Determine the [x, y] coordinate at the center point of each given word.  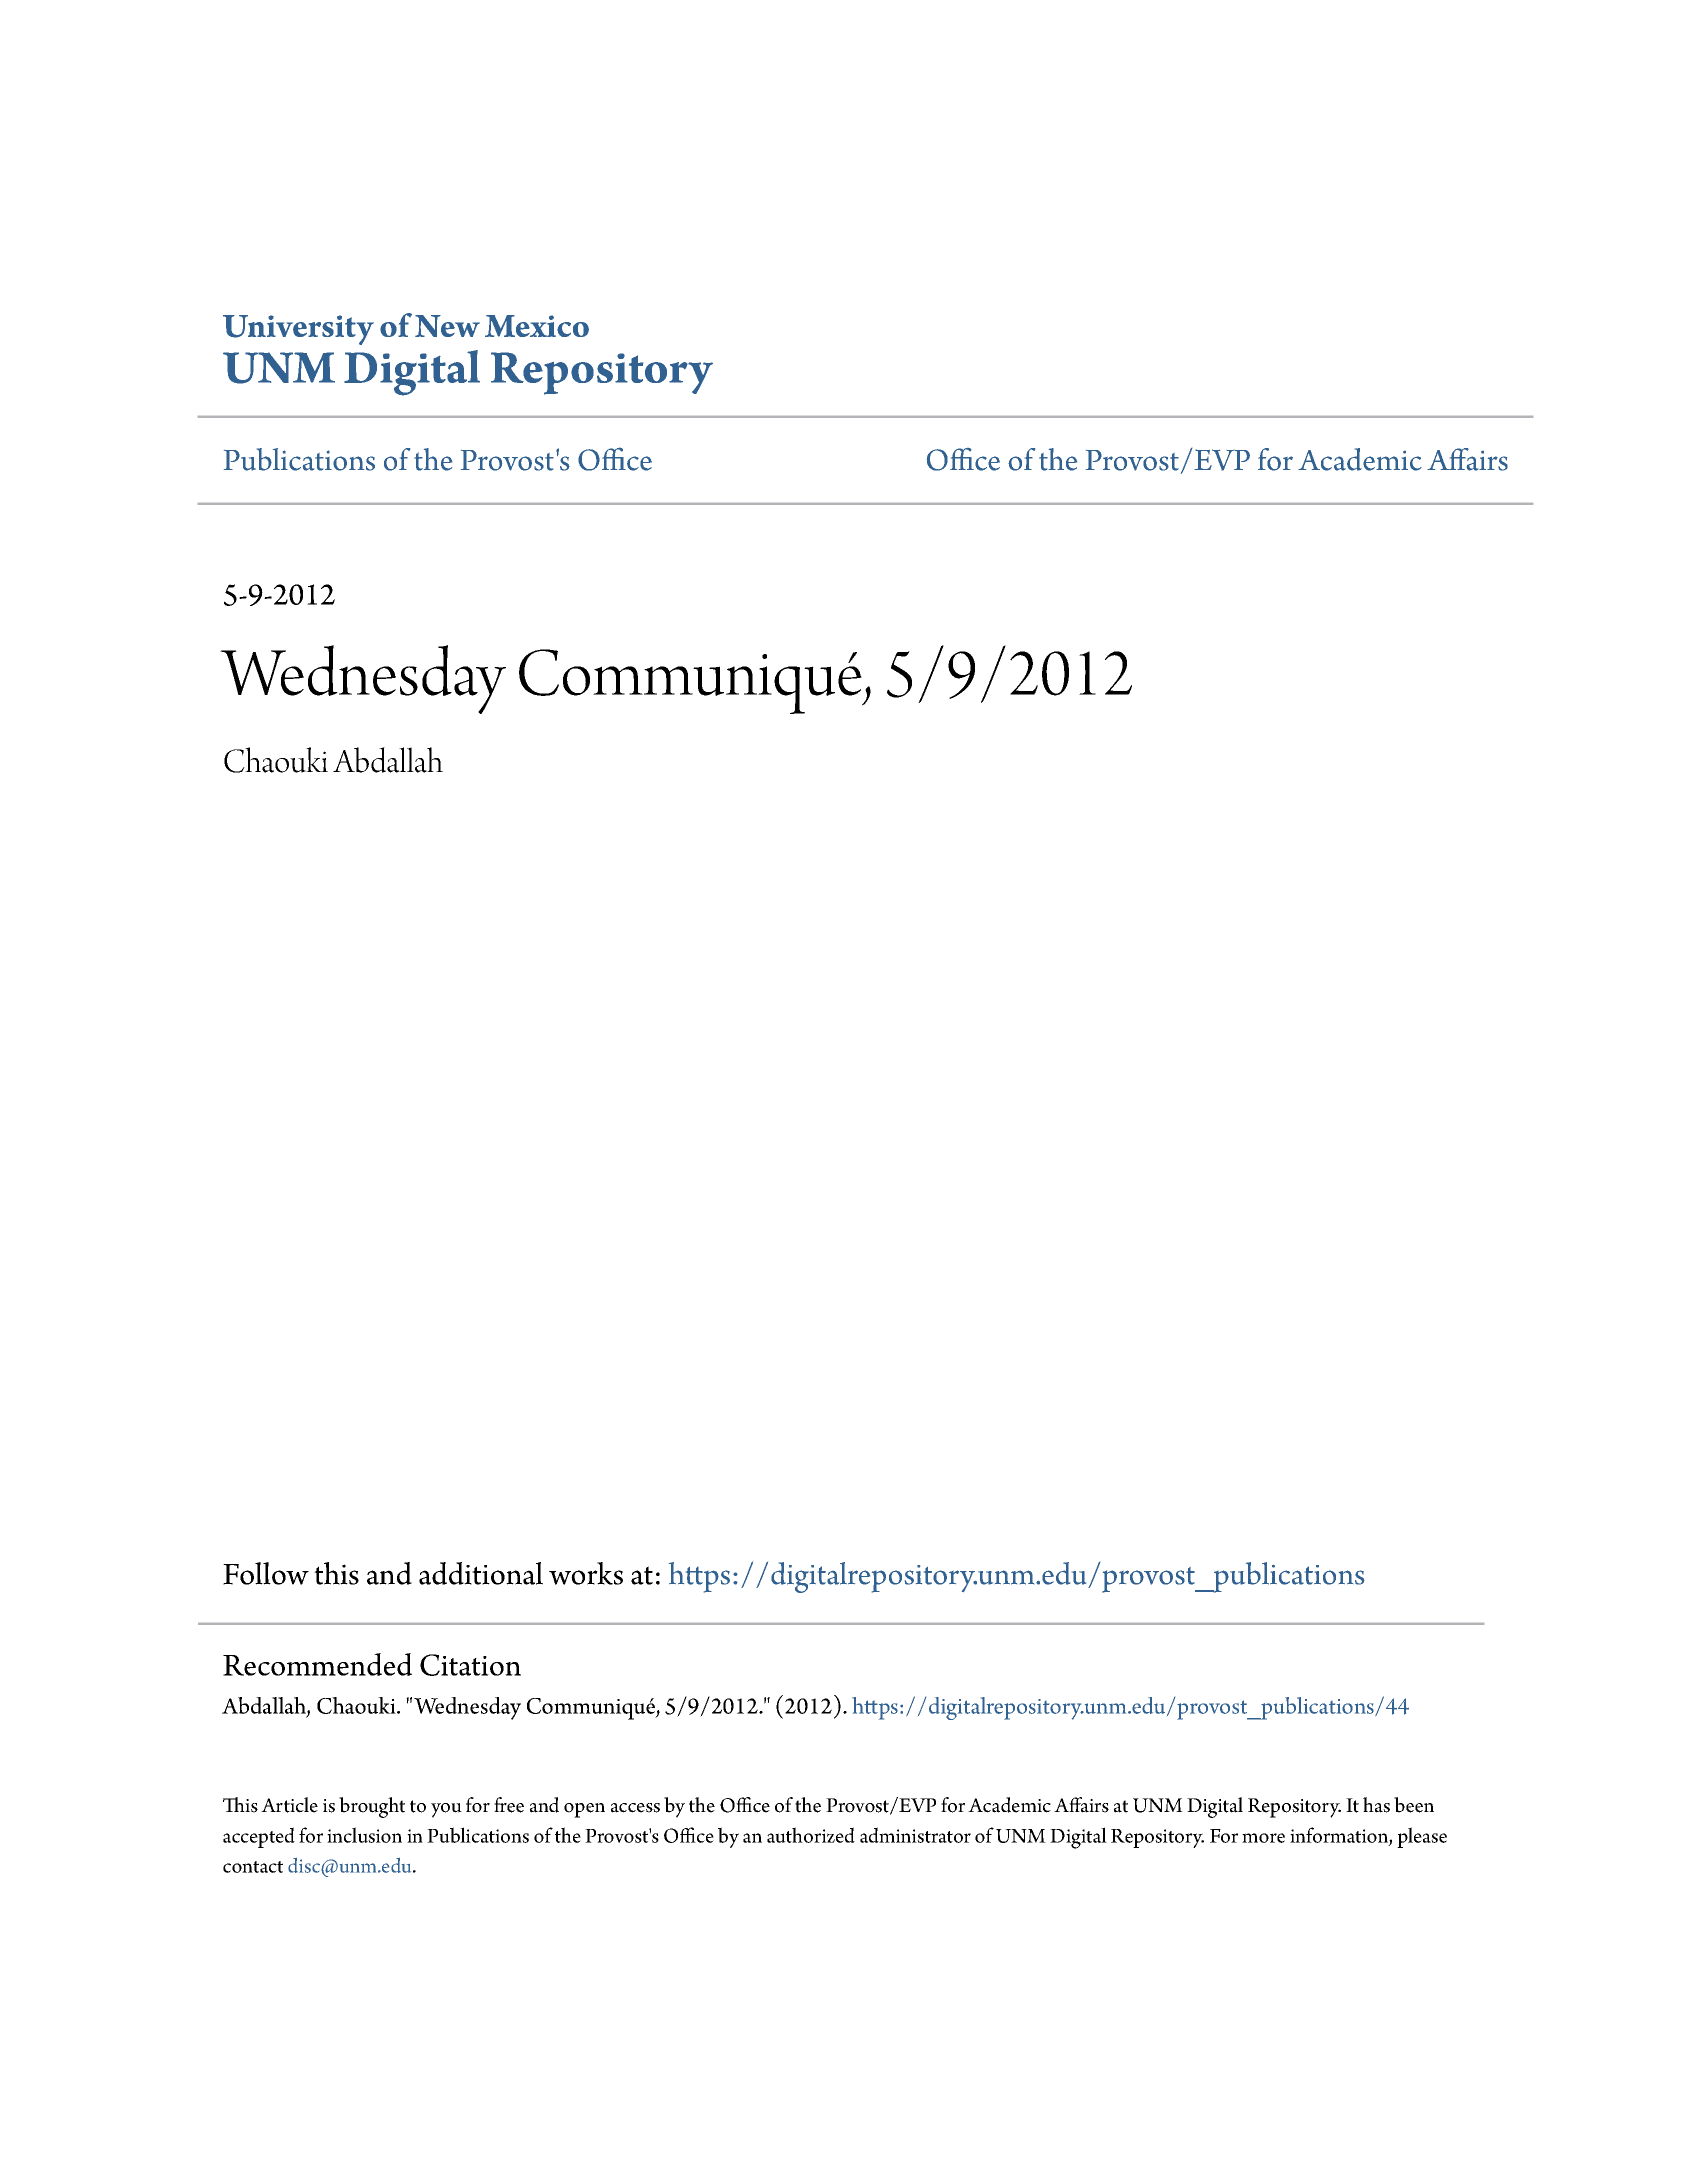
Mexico [537, 326]
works [586, 1573]
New [447, 326]
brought [372, 1807]
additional [481, 1573]
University [298, 330]
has [1376, 1805]
